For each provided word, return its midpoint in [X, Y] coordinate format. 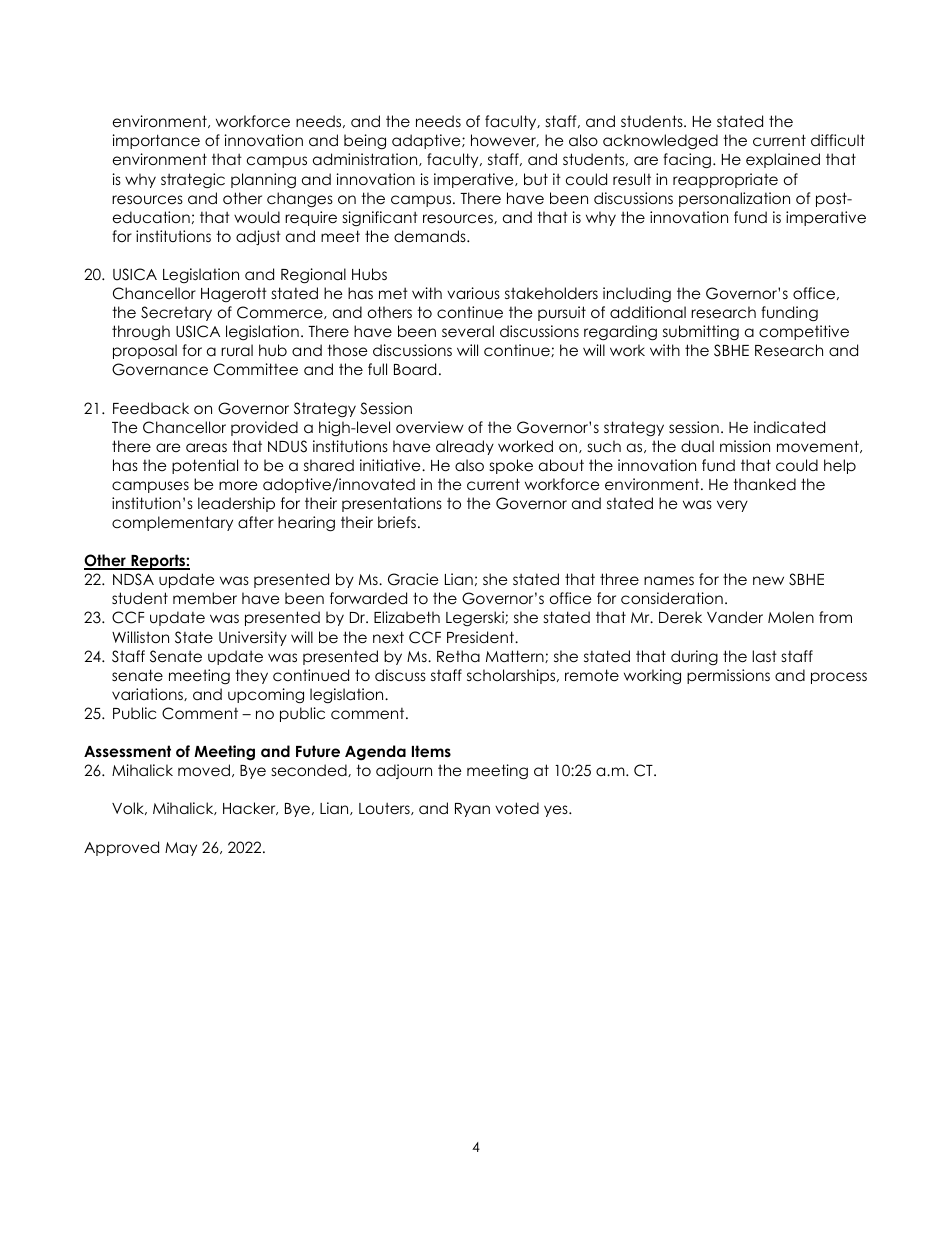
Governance [160, 369]
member [205, 598]
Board [415, 369]
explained [783, 160]
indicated [789, 427]
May [181, 849]
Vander [735, 617]
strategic [193, 181]
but [536, 179]
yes [557, 811]
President [482, 637]
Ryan [472, 810]
